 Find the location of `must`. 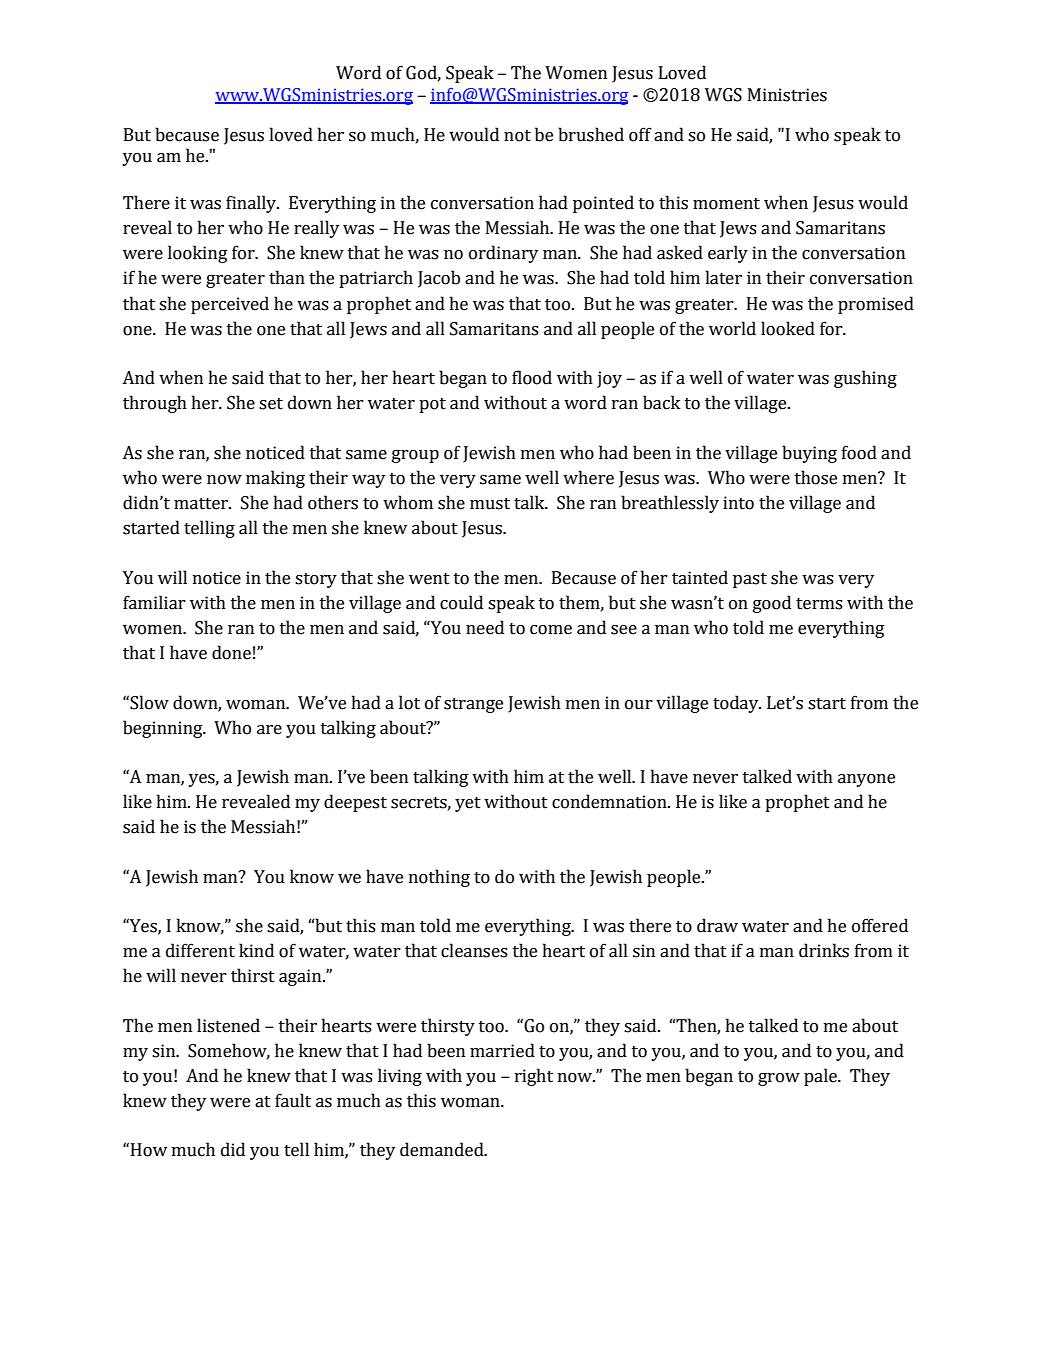

must is located at coordinates (490, 504).
